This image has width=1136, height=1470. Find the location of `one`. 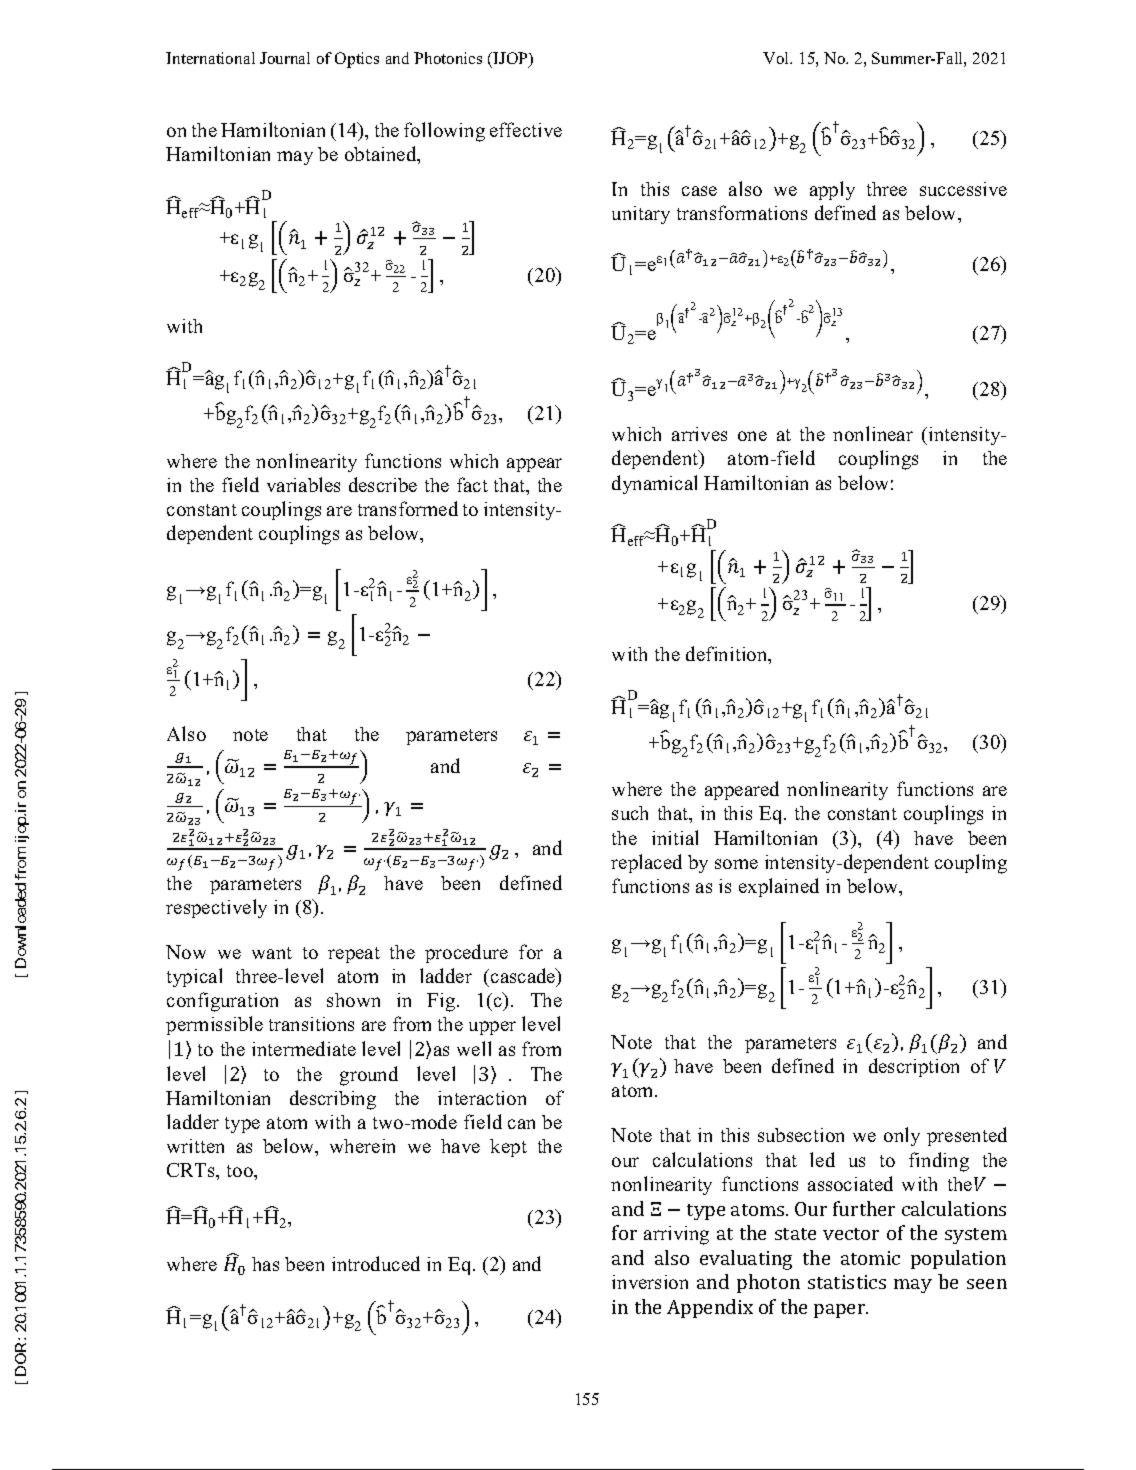

one is located at coordinates (752, 436).
